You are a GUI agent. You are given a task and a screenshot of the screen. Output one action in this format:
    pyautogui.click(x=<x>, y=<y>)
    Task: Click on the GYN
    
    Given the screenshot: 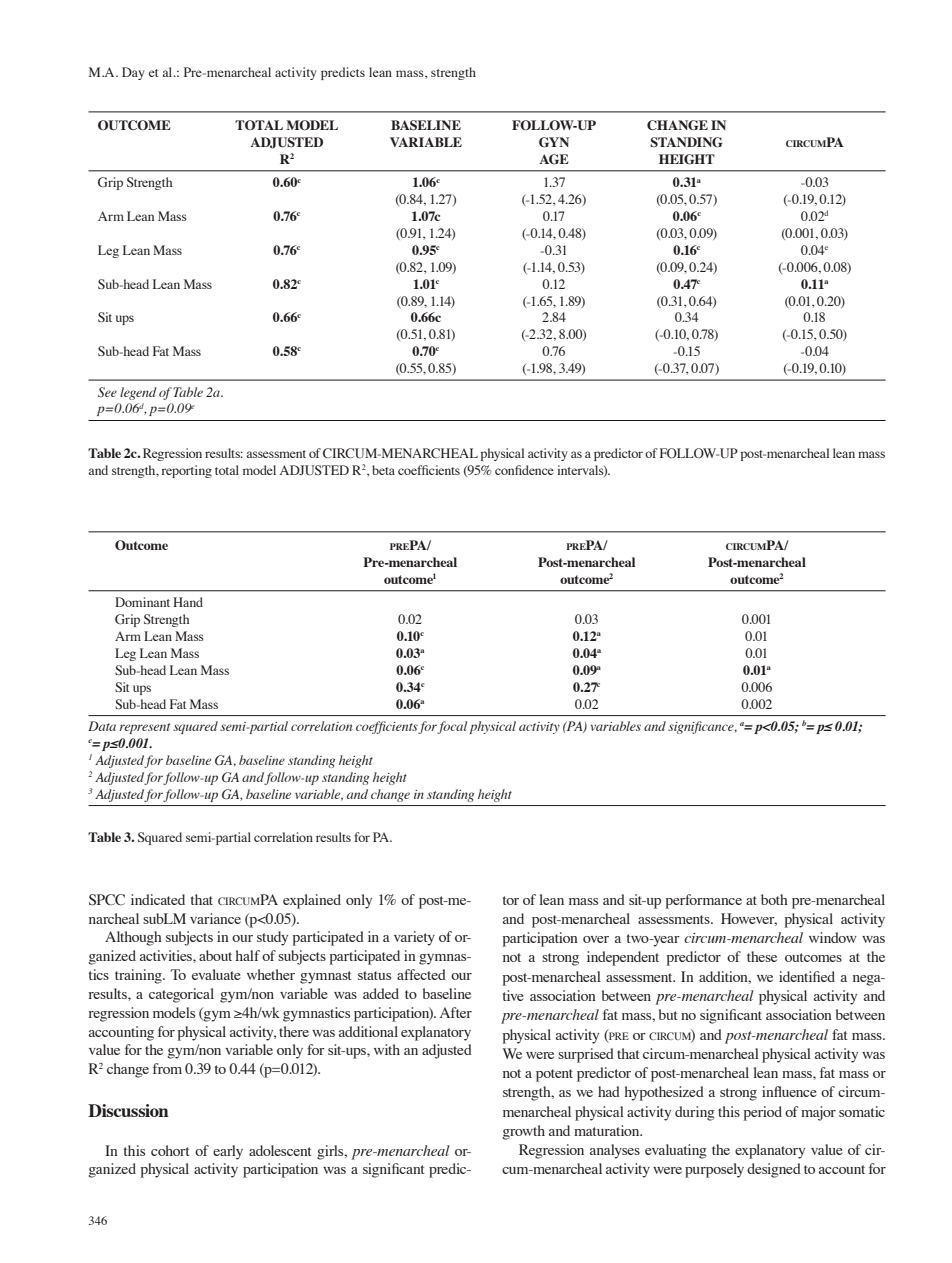 What is the action you would take?
    pyautogui.click(x=554, y=142)
